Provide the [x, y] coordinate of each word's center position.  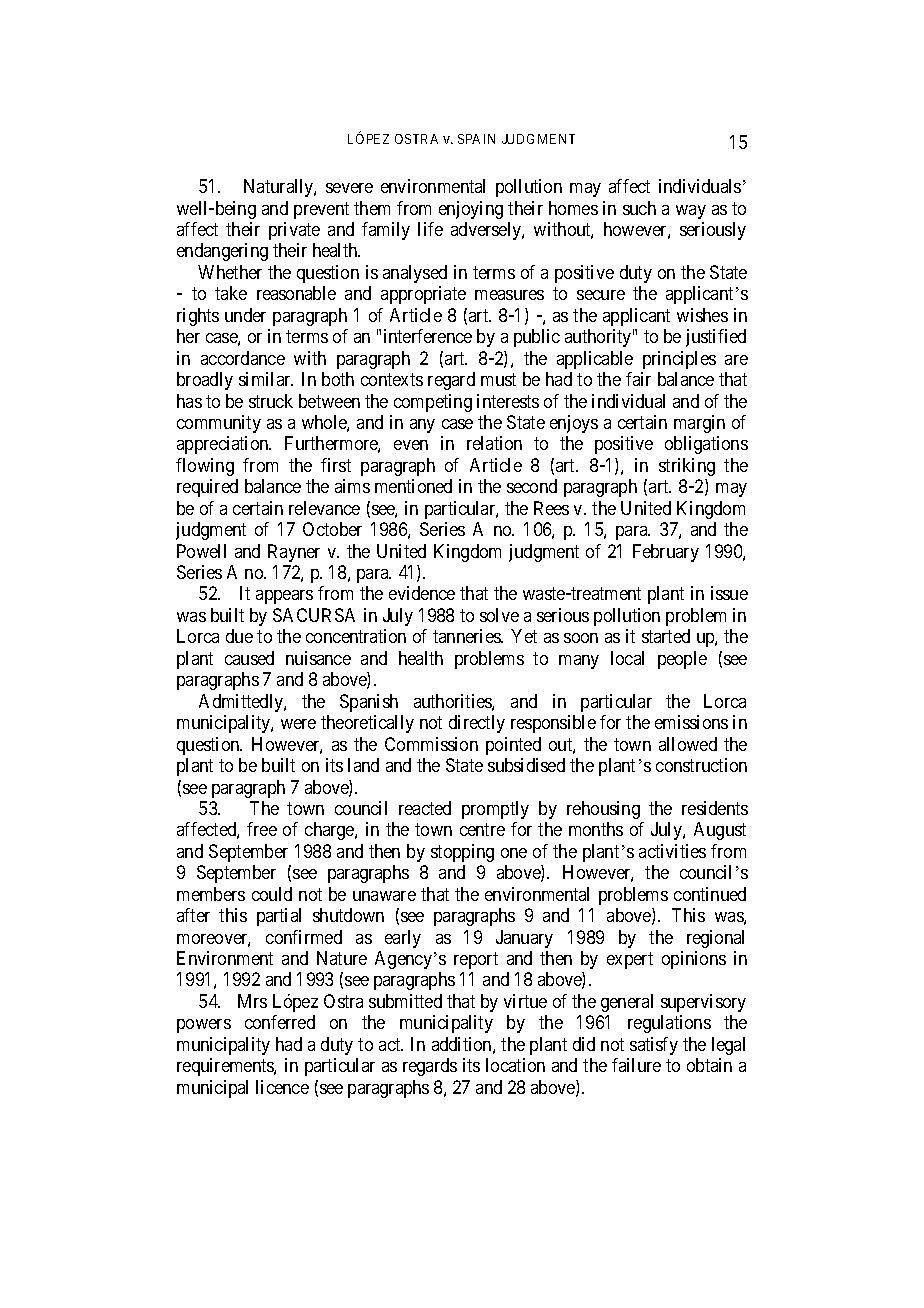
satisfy [654, 1046]
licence [282, 1087]
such [639, 208]
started [666, 636]
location [515, 1065]
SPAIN [476, 139]
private [294, 231]
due [239, 636]
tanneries [467, 636]
